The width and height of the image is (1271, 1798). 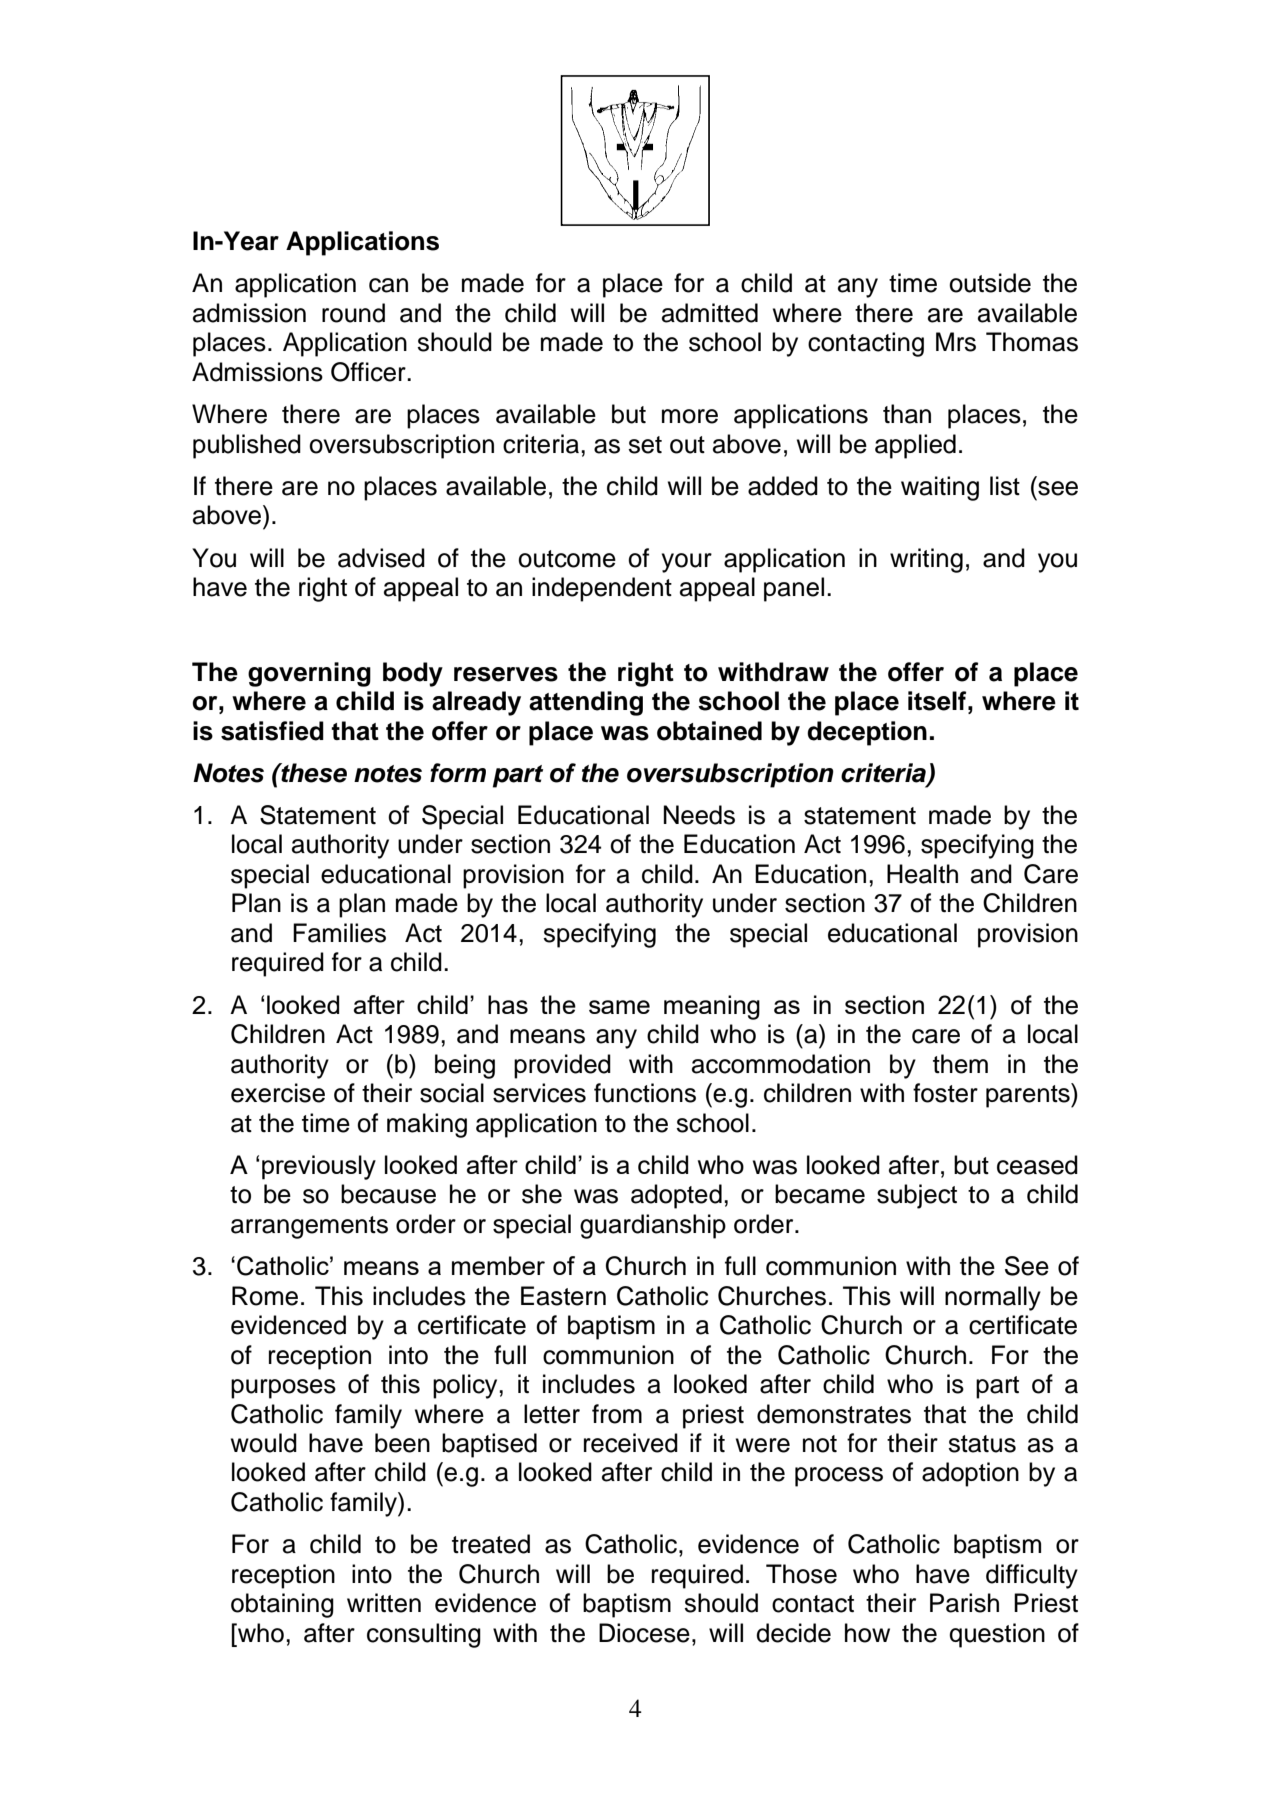 I want to click on round, so click(x=353, y=313).
